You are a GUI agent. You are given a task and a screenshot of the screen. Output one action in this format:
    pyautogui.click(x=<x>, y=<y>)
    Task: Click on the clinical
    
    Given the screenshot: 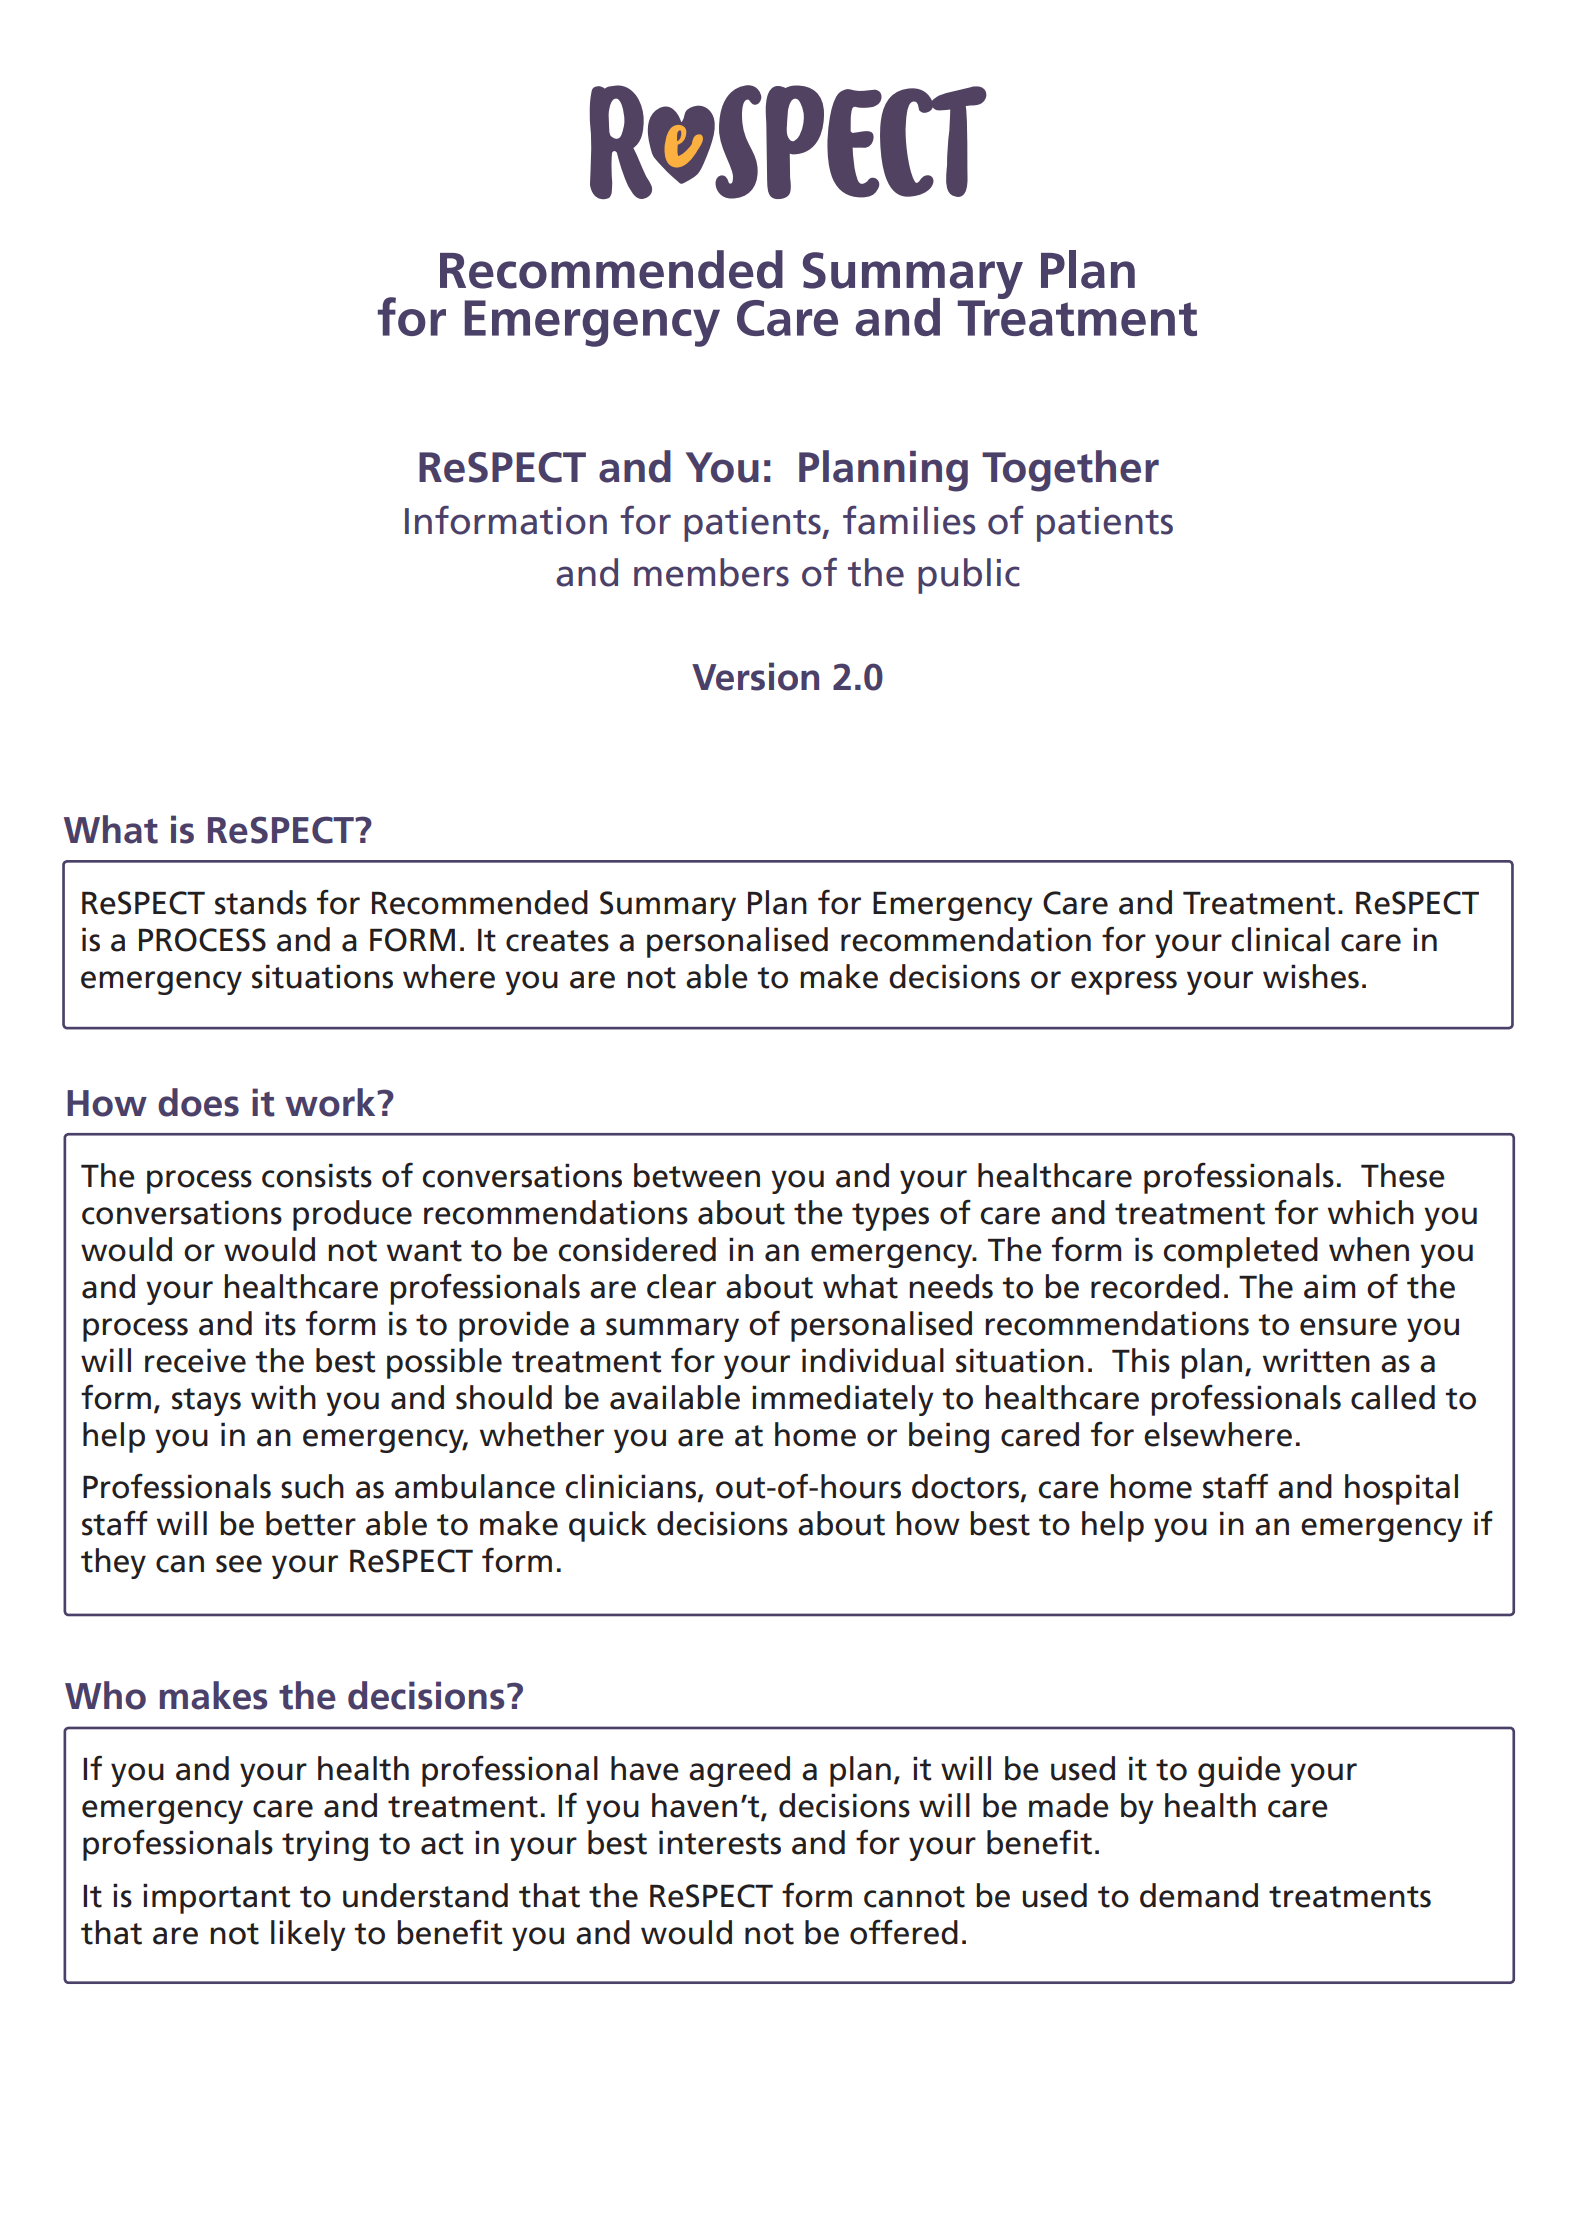 What is the action you would take?
    pyautogui.click(x=1280, y=939)
